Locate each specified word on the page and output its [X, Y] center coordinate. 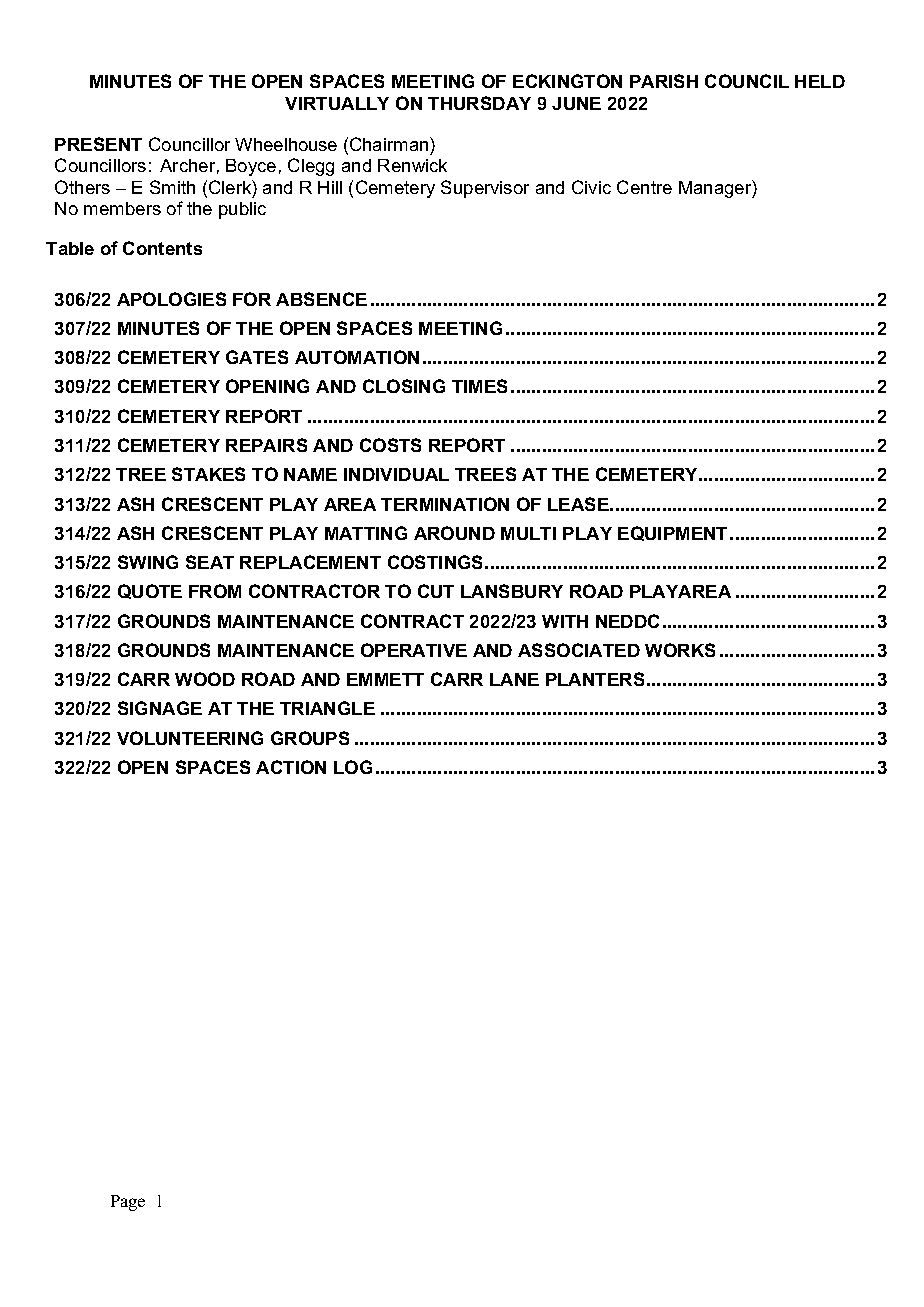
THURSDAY [479, 103]
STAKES [208, 474]
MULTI [528, 533]
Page [128, 1203]
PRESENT [98, 144]
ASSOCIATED [579, 650]
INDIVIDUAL [396, 474]
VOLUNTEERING [190, 738]
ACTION [291, 767]
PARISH [664, 81]
